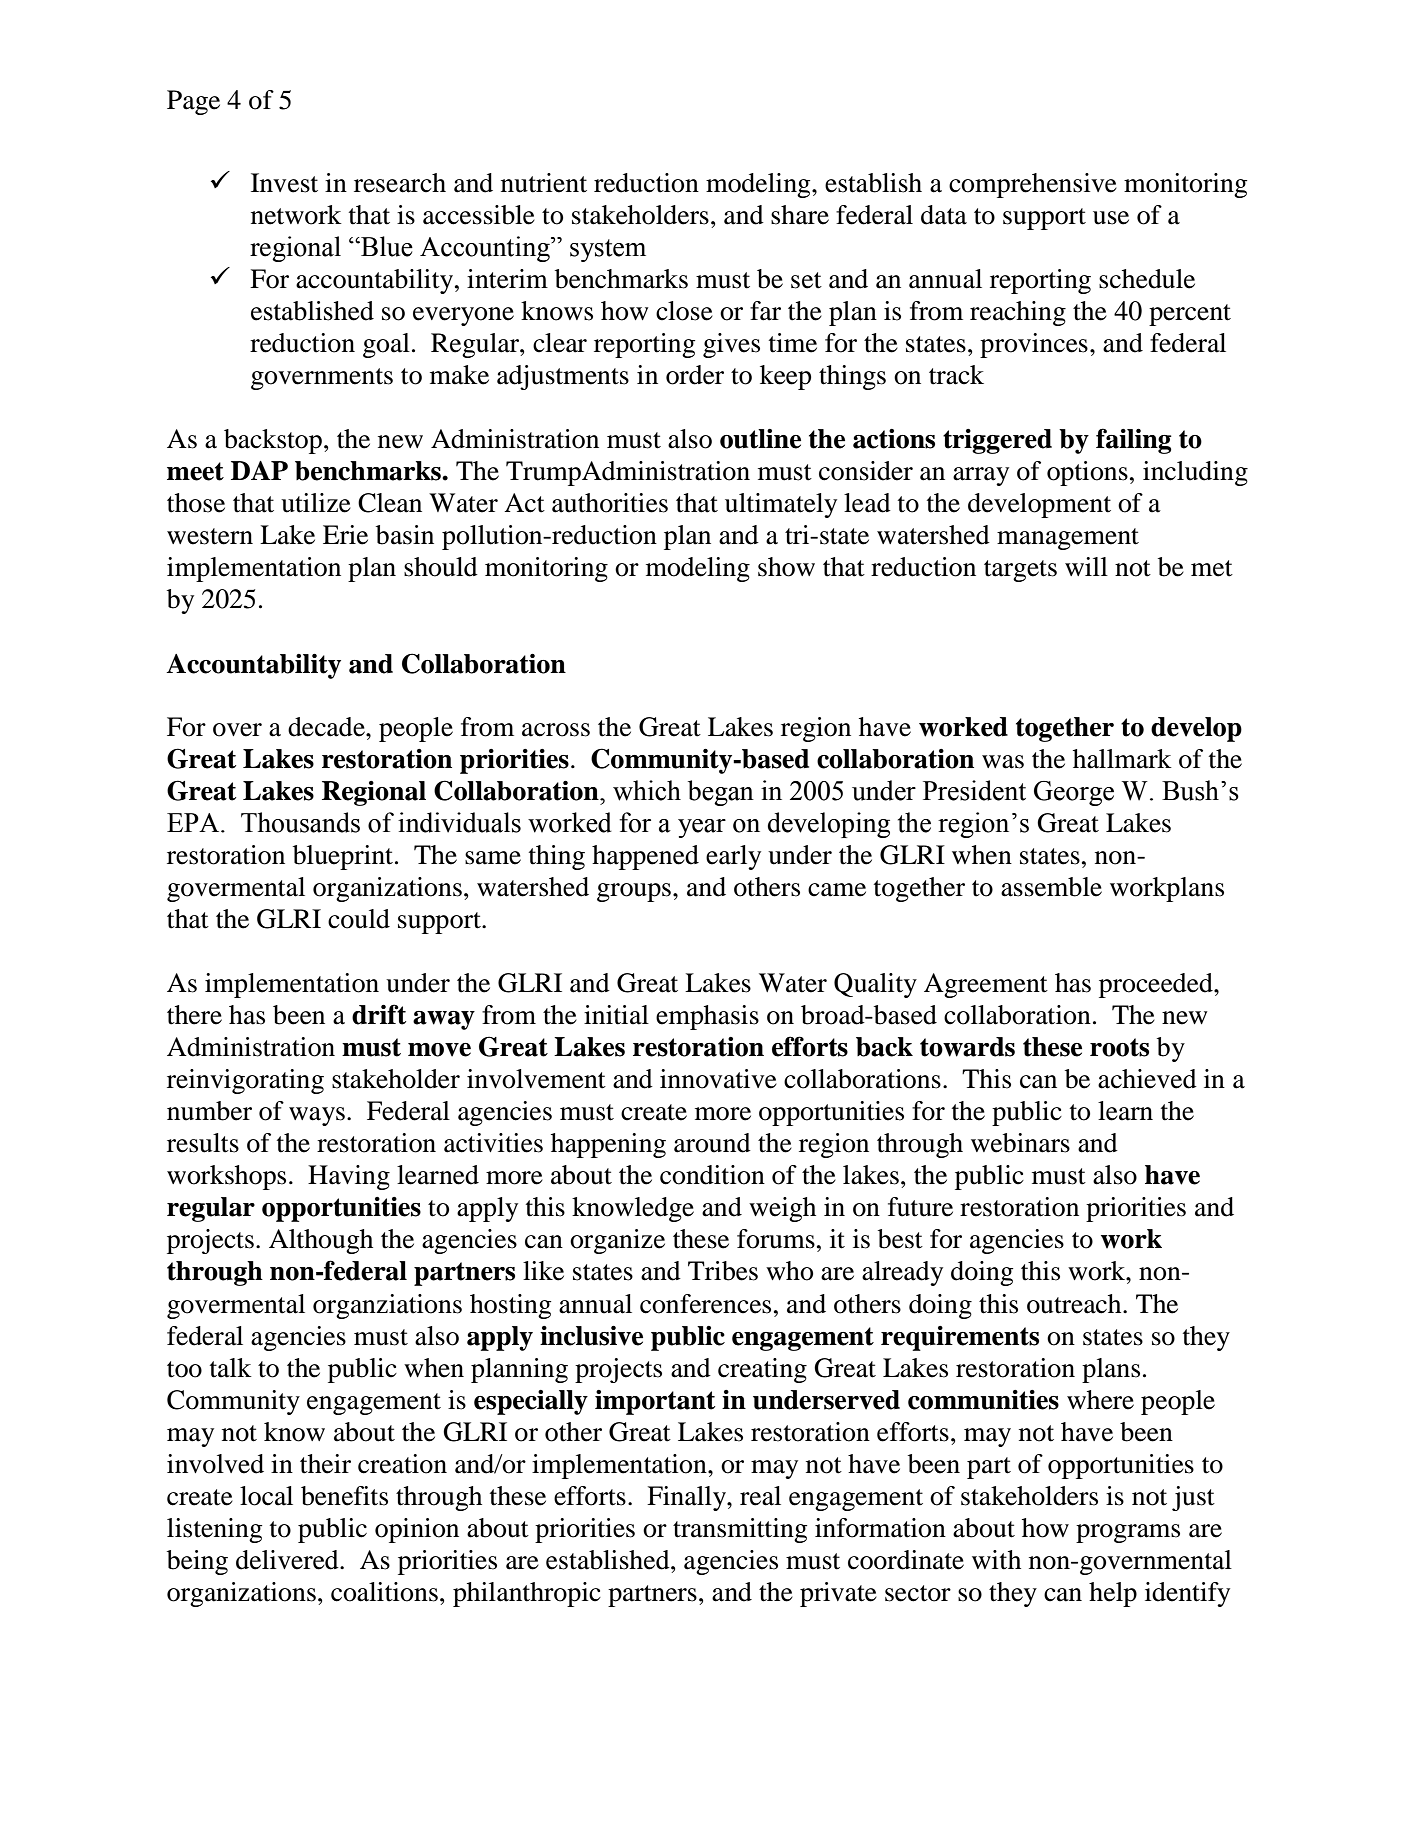  What do you see at coordinates (800, 215) in the document?
I see `share` at bounding box center [800, 215].
